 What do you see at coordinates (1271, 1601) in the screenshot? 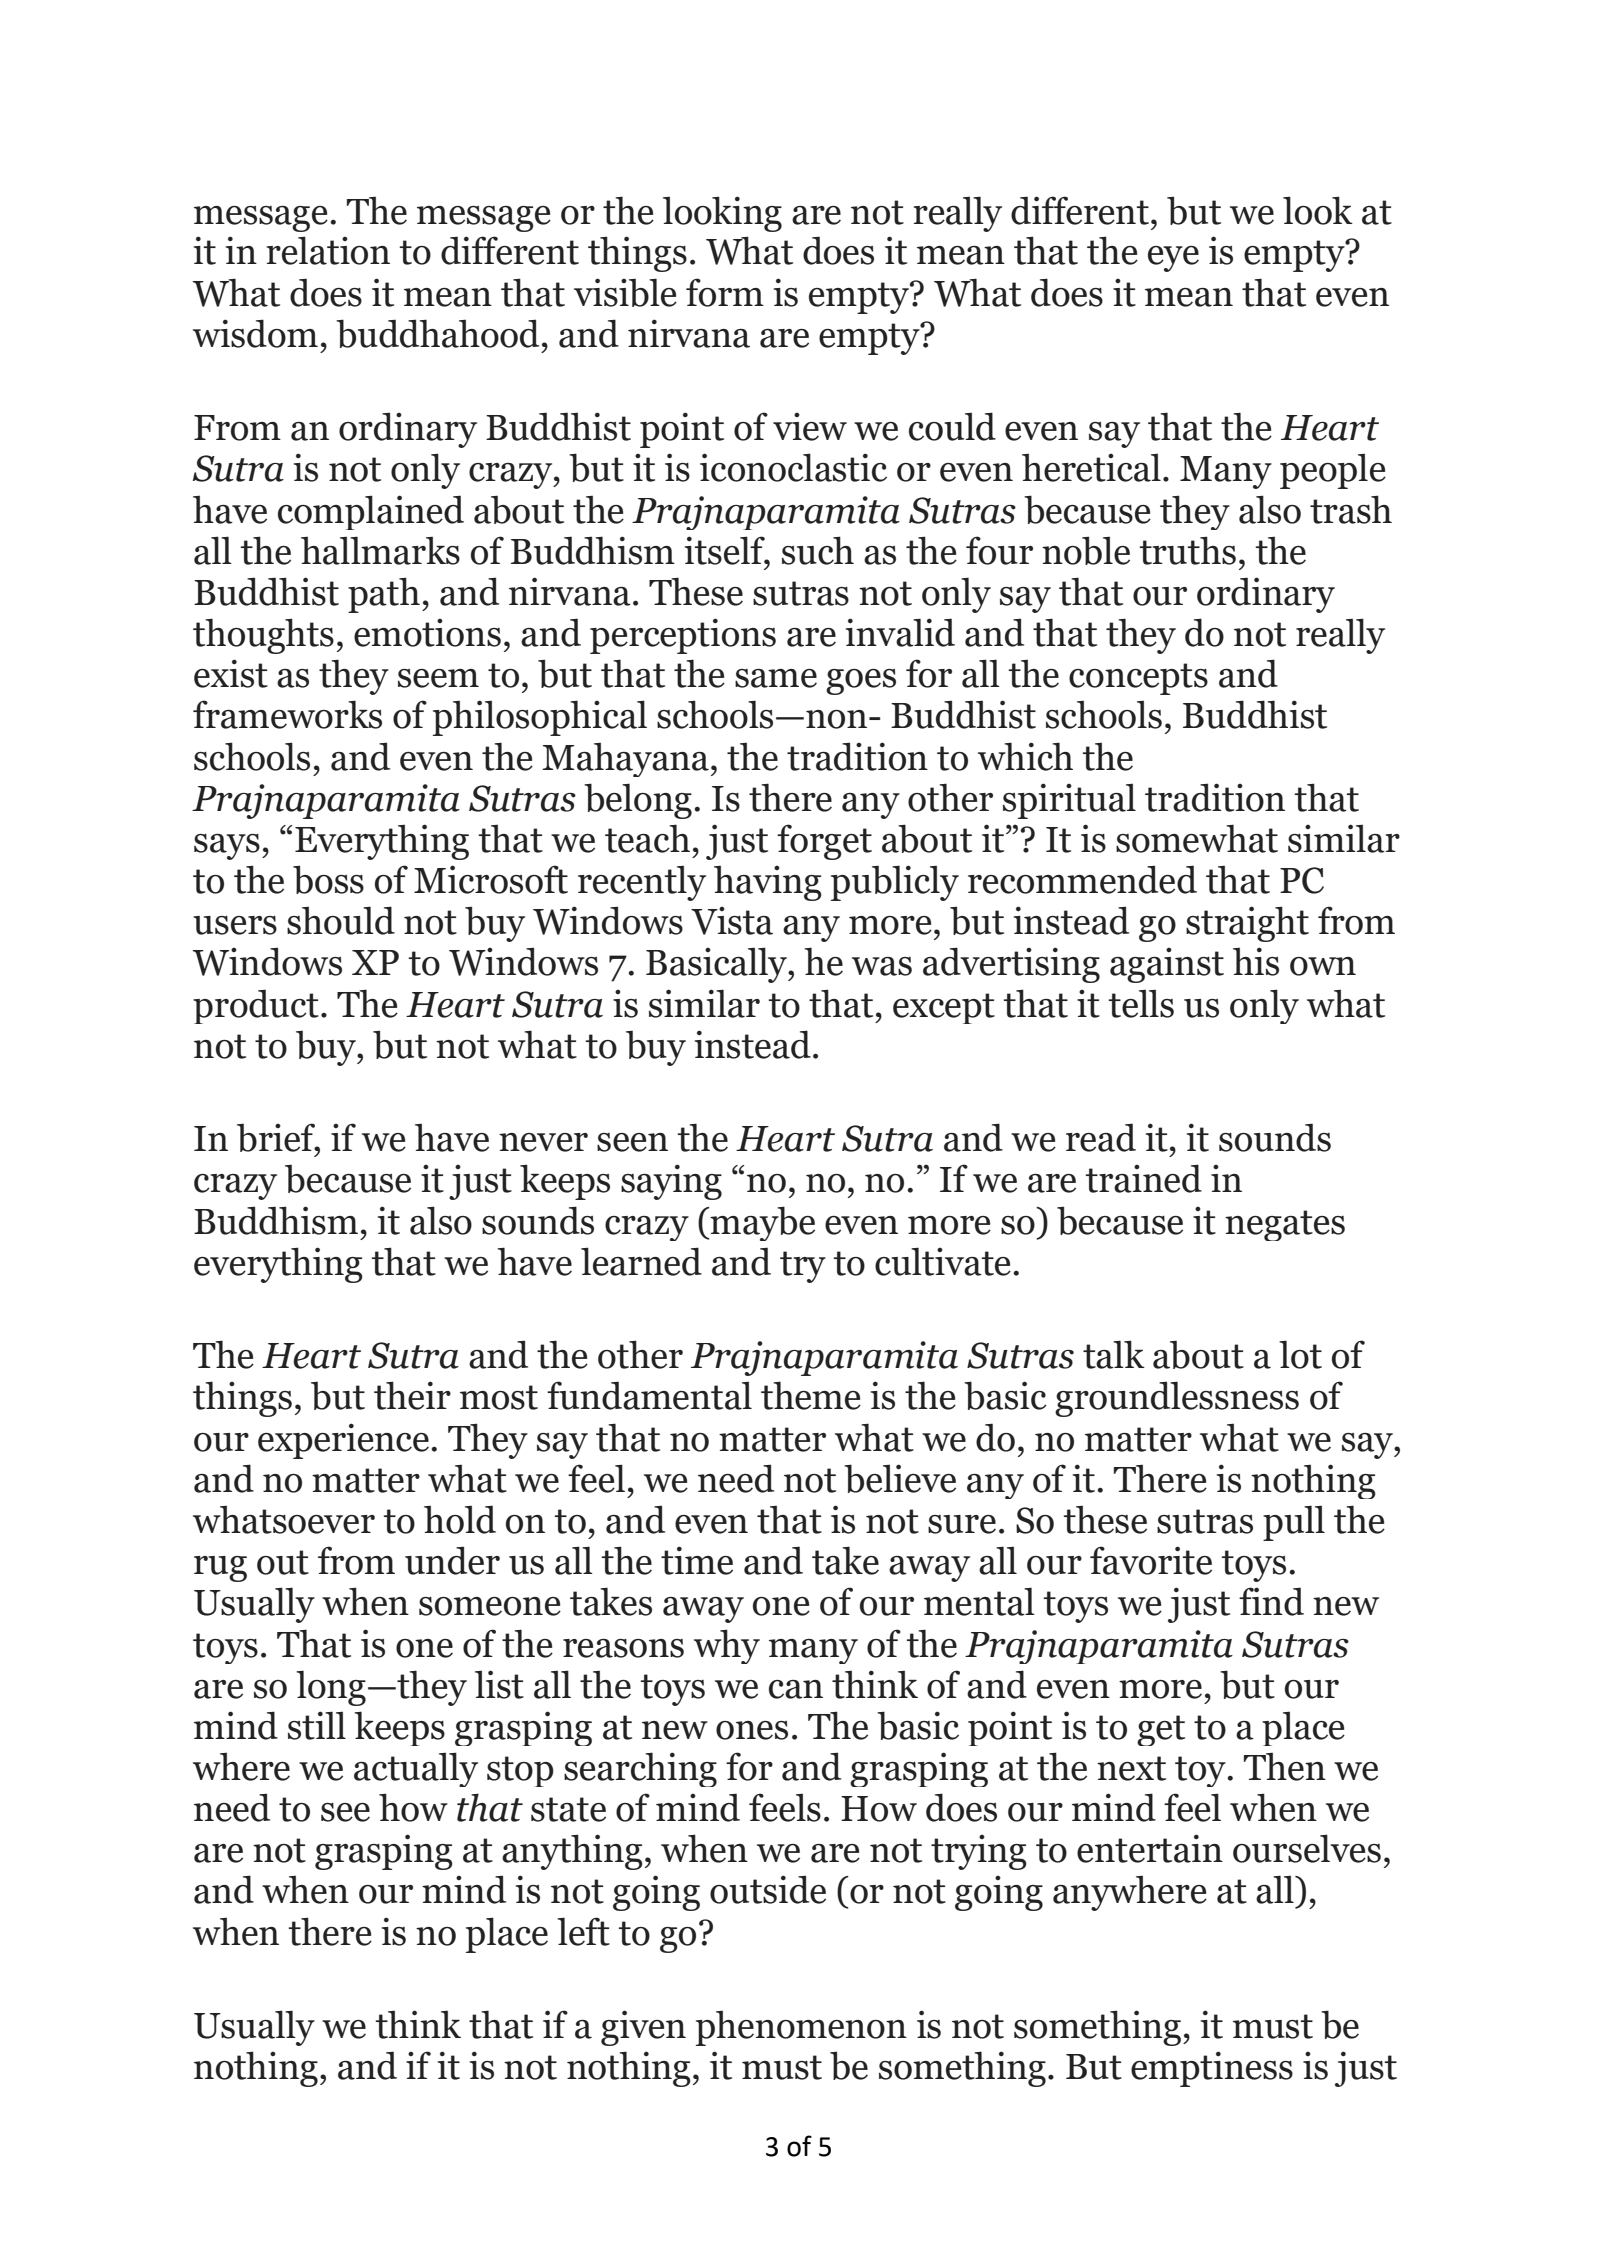
I see `find` at bounding box center [1271, 1601].
